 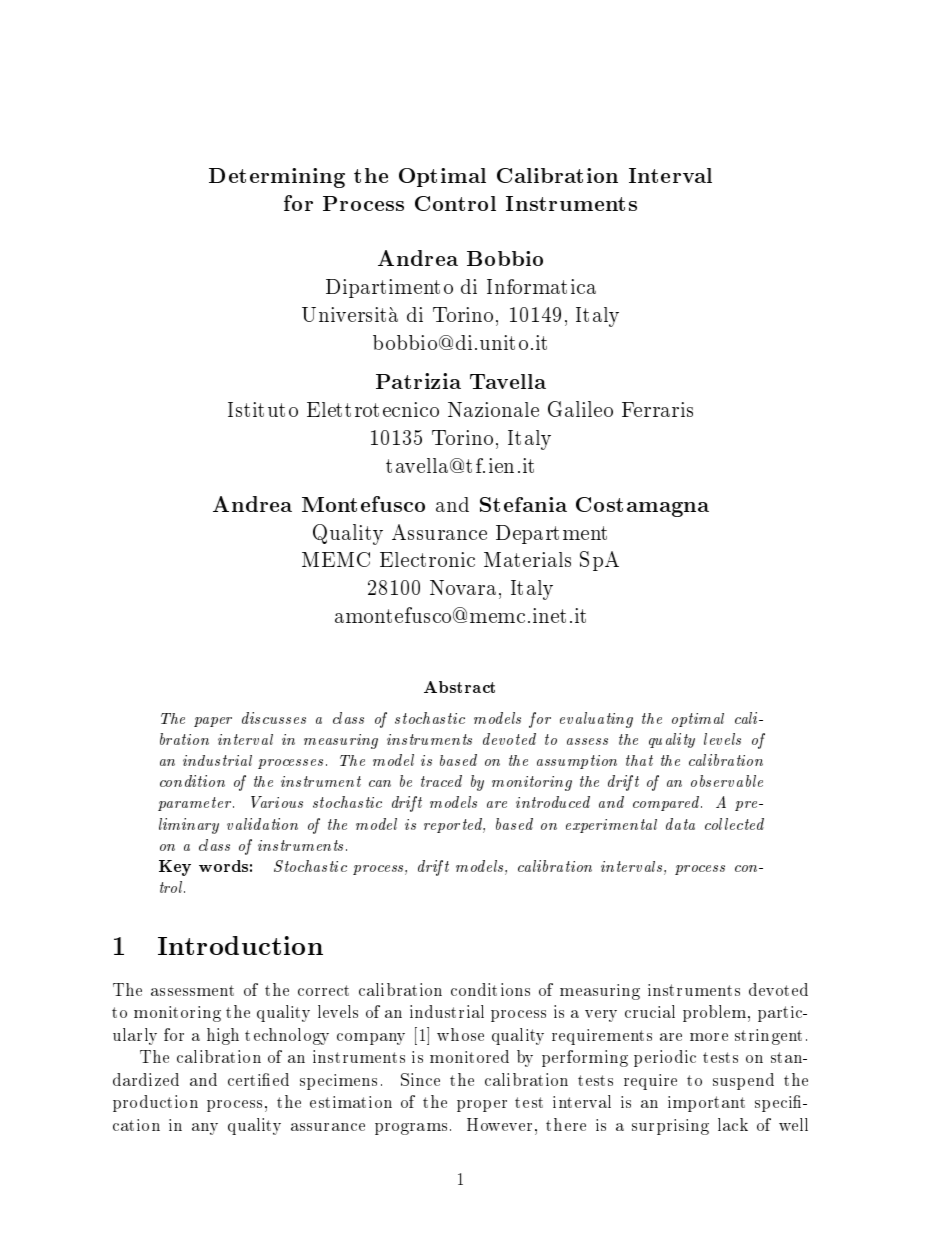 What do you see at coordinates (482, 1106) in the screenshot?
I see `proper` at bounding box center [482, 1106].
